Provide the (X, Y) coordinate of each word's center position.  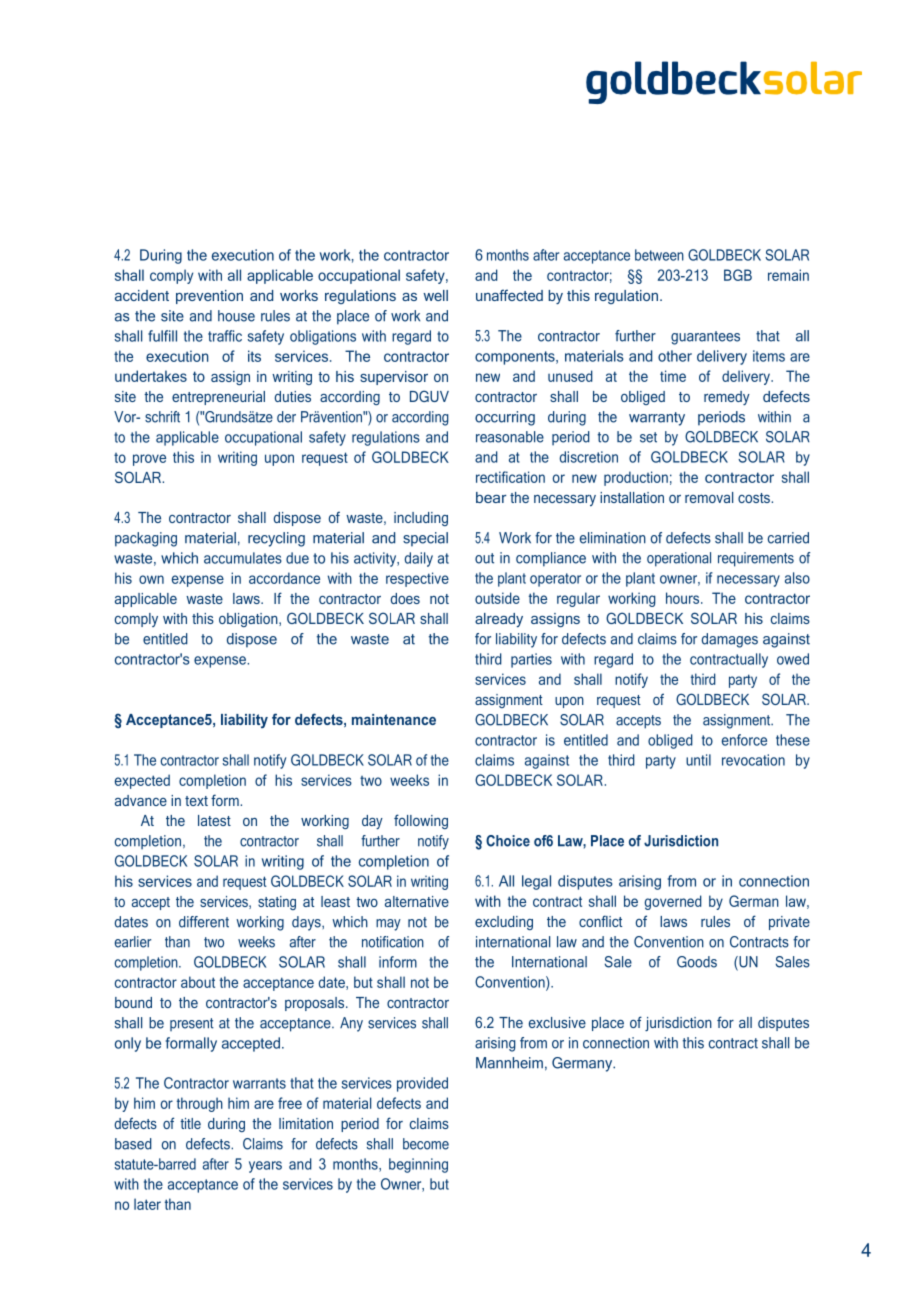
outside (497, 598)
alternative (417, 901)
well (435, 295)
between (659, 255)
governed (673, 902)
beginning (418, 1165)
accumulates (243, 558)
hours (684, 598)
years (265, 1167)
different (204, 922)
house (236, 316)
